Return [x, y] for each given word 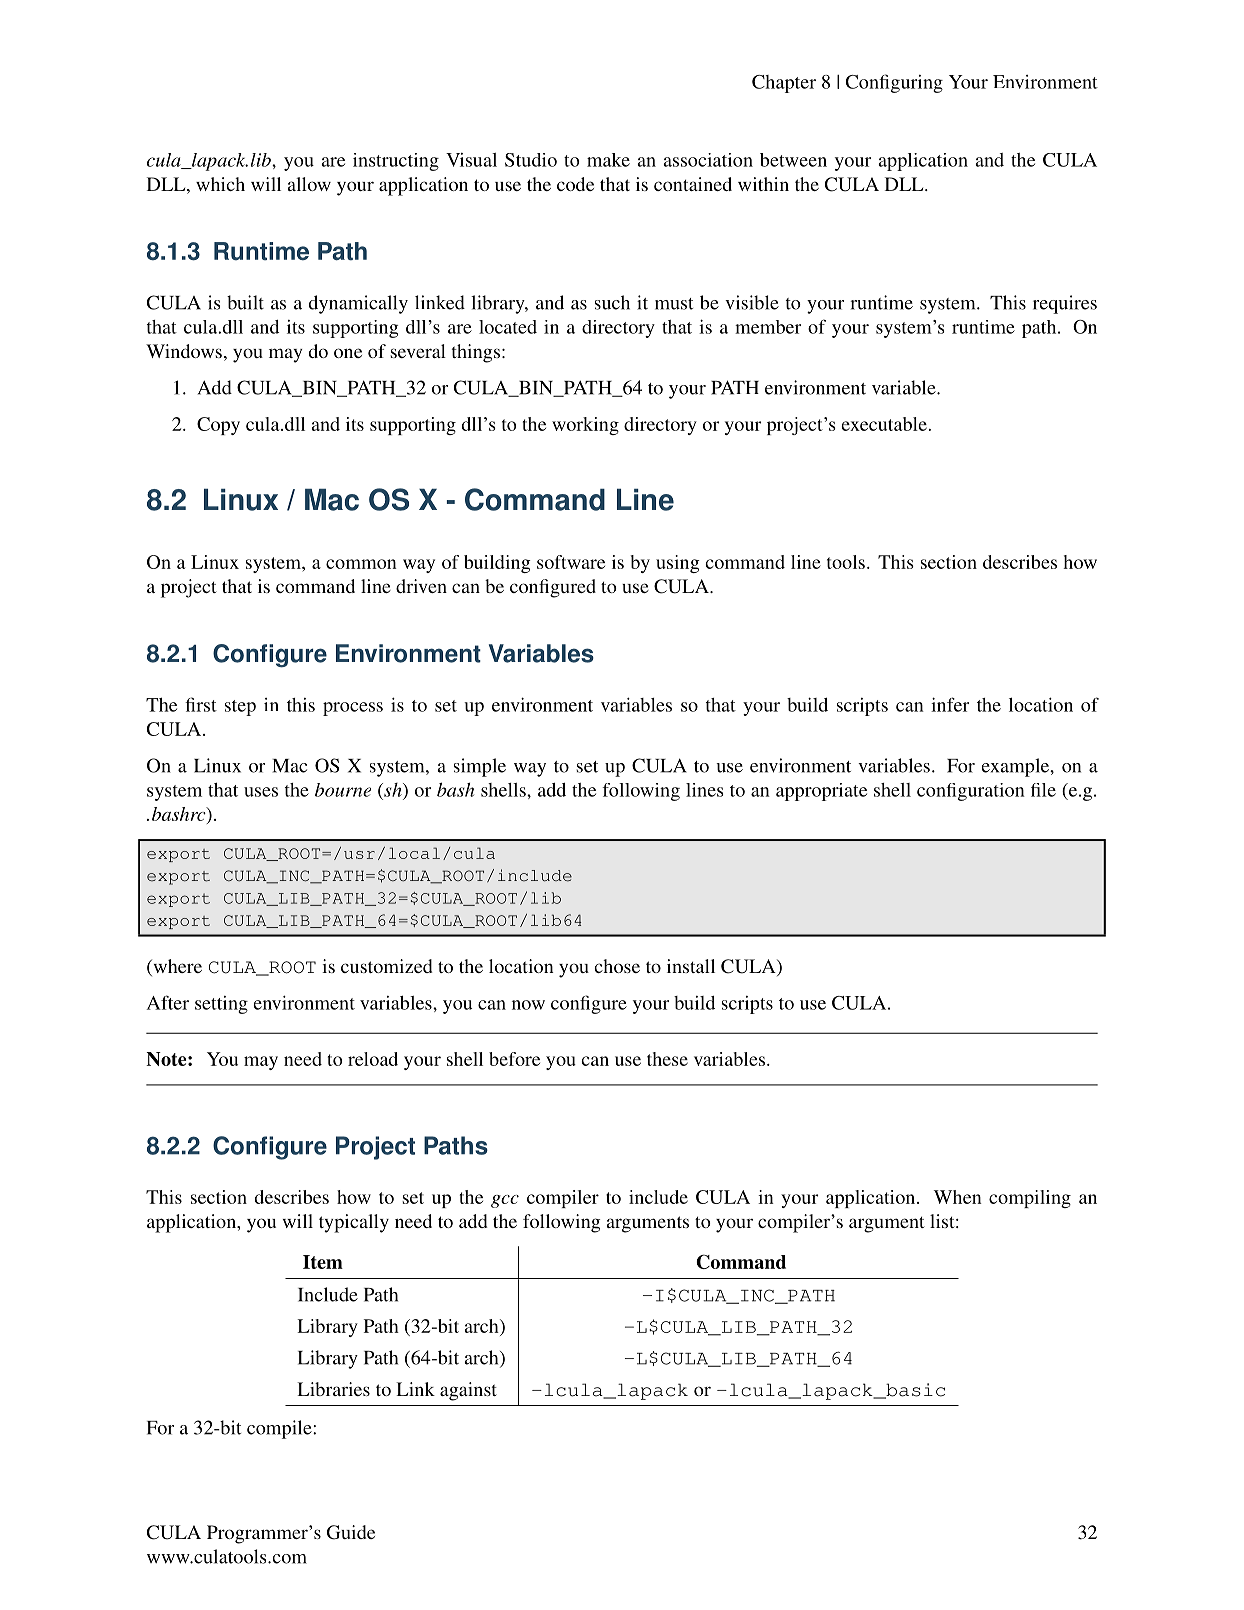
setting [221, 1005]
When [958, 1197]
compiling [1030, 1199]
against [468, 1391]
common [361, 564]
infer [950, 704]
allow [309, 184]
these [667, 1059]
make [608, 160]
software [571, 562]
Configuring [894, 83]
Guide [351, 1532]
